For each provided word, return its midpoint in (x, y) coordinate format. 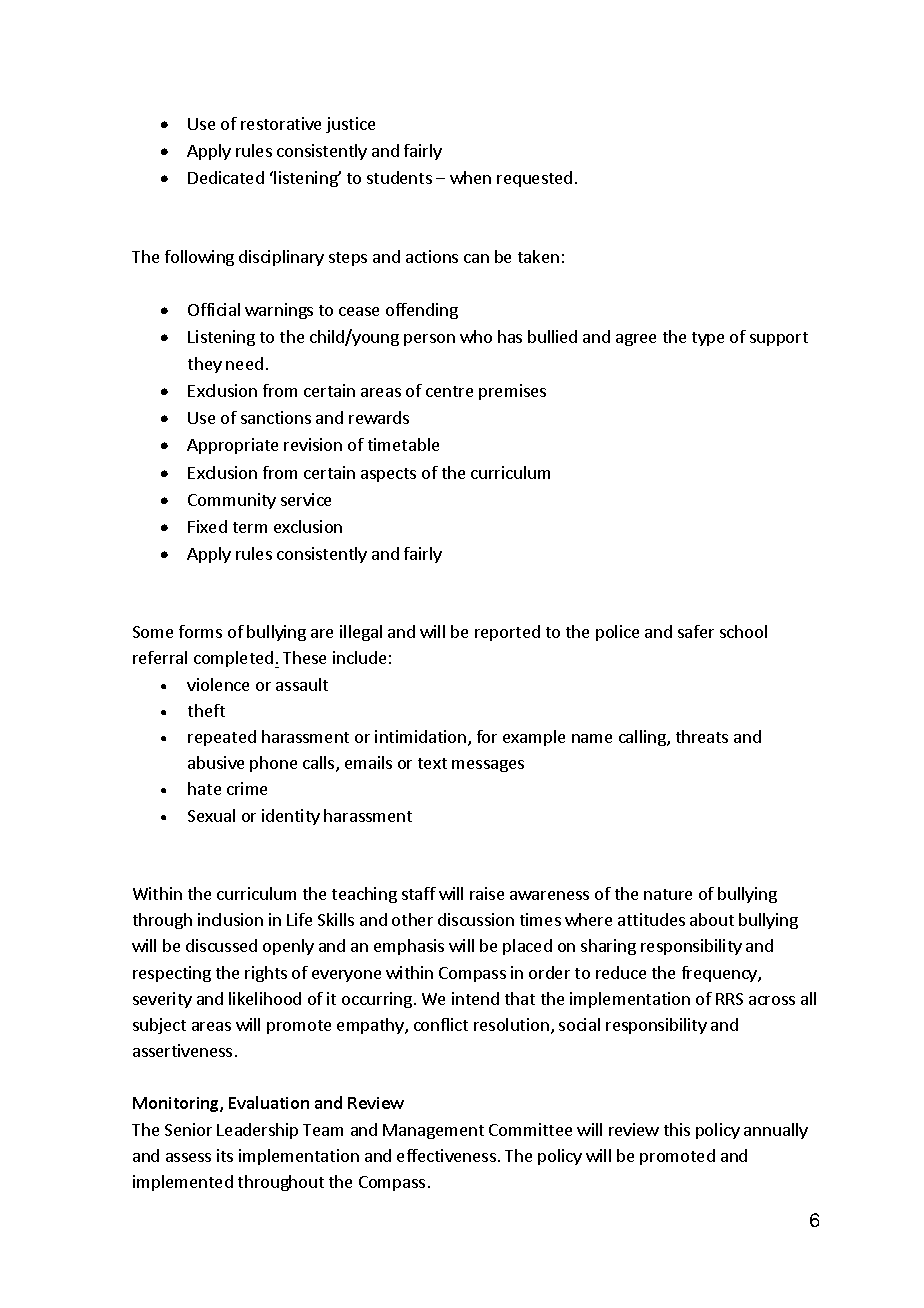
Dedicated (226, 177)
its (225, 1155)
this (677, 1129)
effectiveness (446, 1155)
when (470, 177)
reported (507, 633)
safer (696, 631)
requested (534, 179)
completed (233, 659)
